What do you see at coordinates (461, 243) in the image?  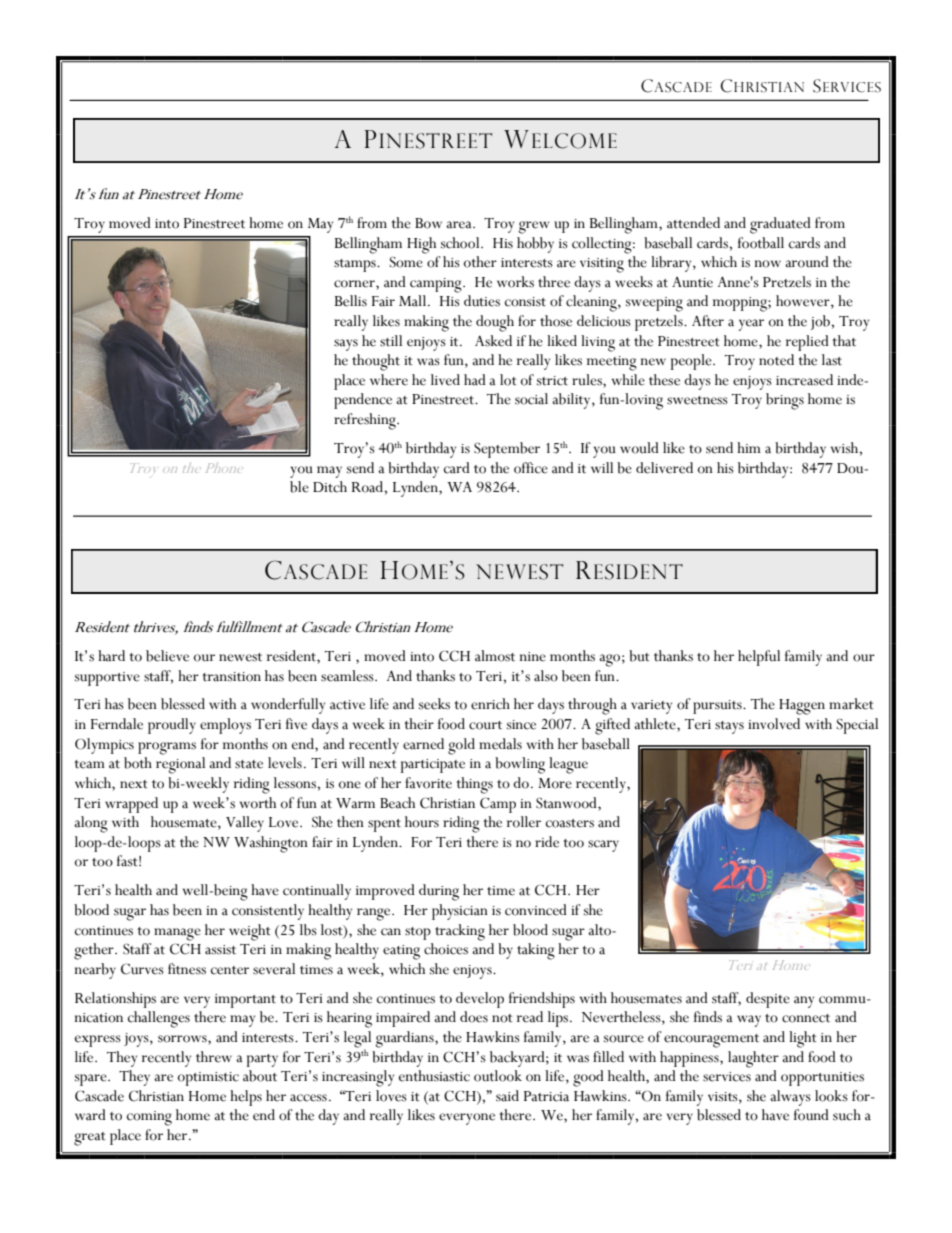 I see `school` at bounding box center [461, 243].
